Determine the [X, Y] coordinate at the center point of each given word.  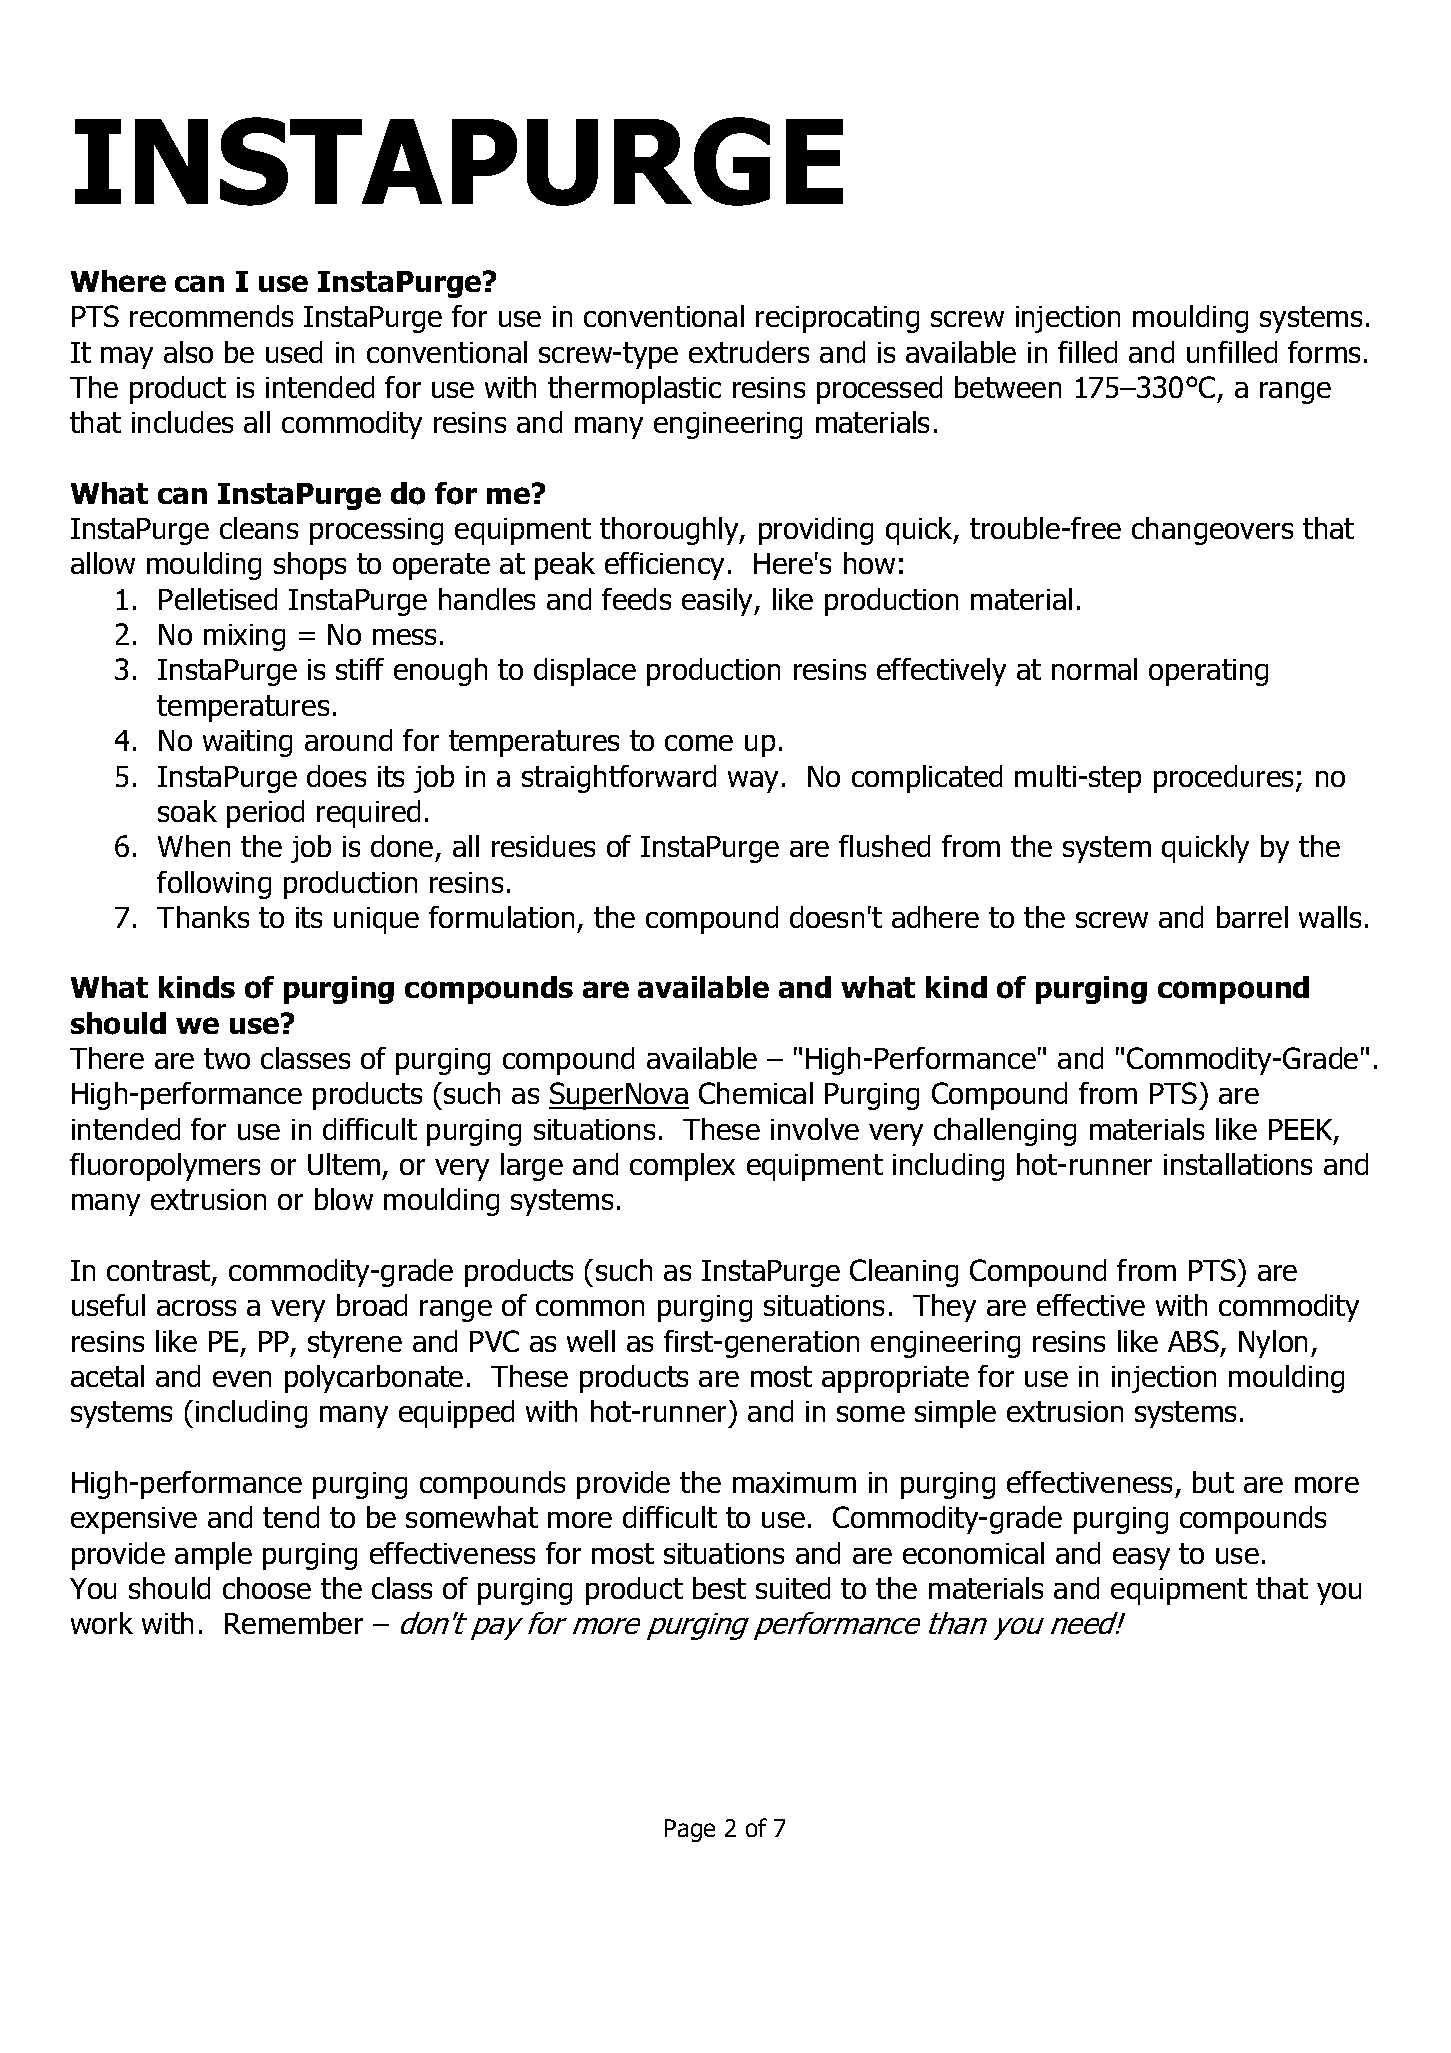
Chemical [756, 1093]
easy [1141, 1559]
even [242, 1379]
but [1213, 1482]
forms [1324, 352]
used [294, 352]
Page [690, 1830]
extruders [749, 352]
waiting [247, 743]
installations [1238, 1164]
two [227, 1058]
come [699, 743]
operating [1208, 672]
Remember [294, 1623]
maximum [794, 1482]
